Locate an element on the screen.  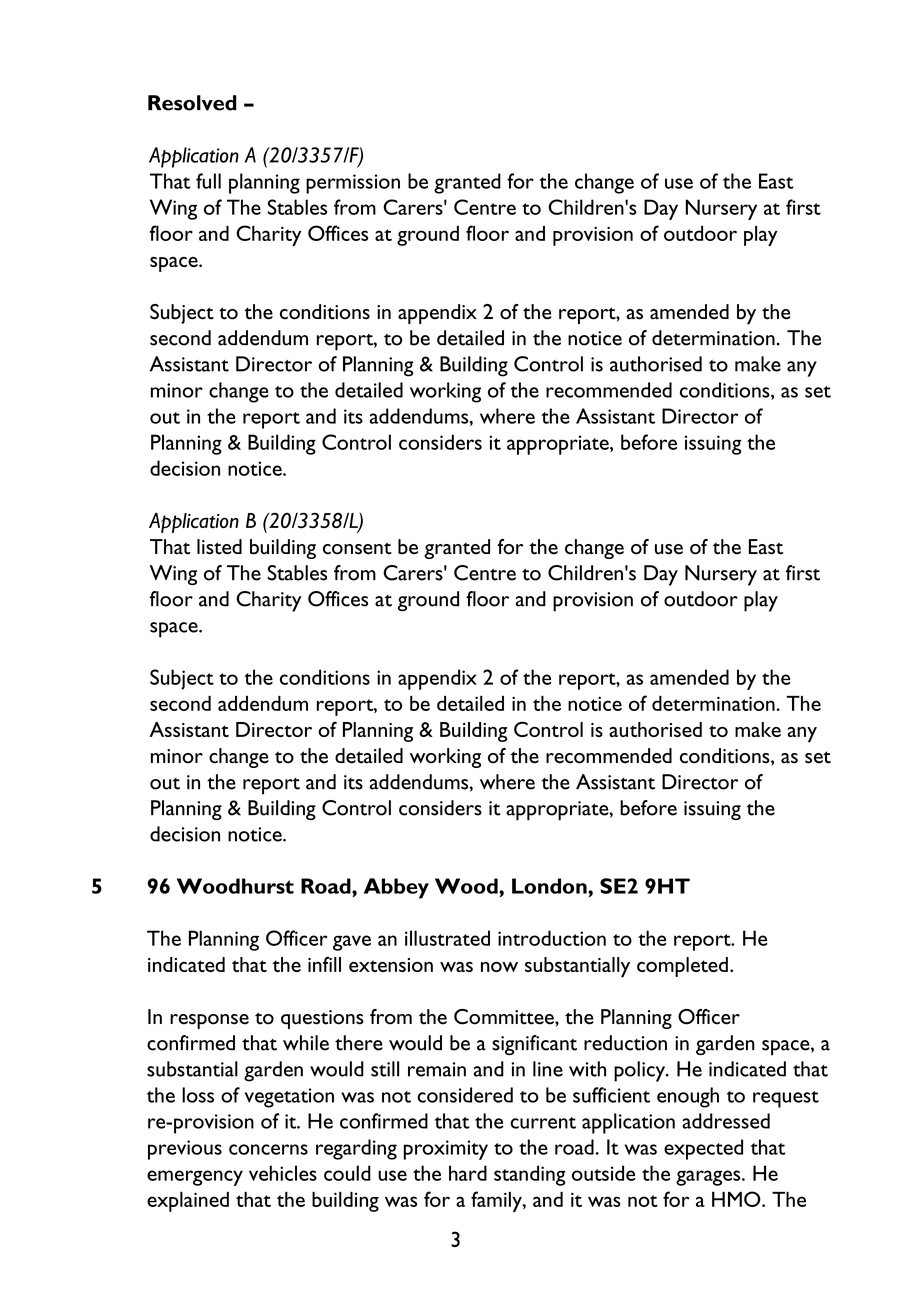
Committee is located at coordinates (505, 1017).
